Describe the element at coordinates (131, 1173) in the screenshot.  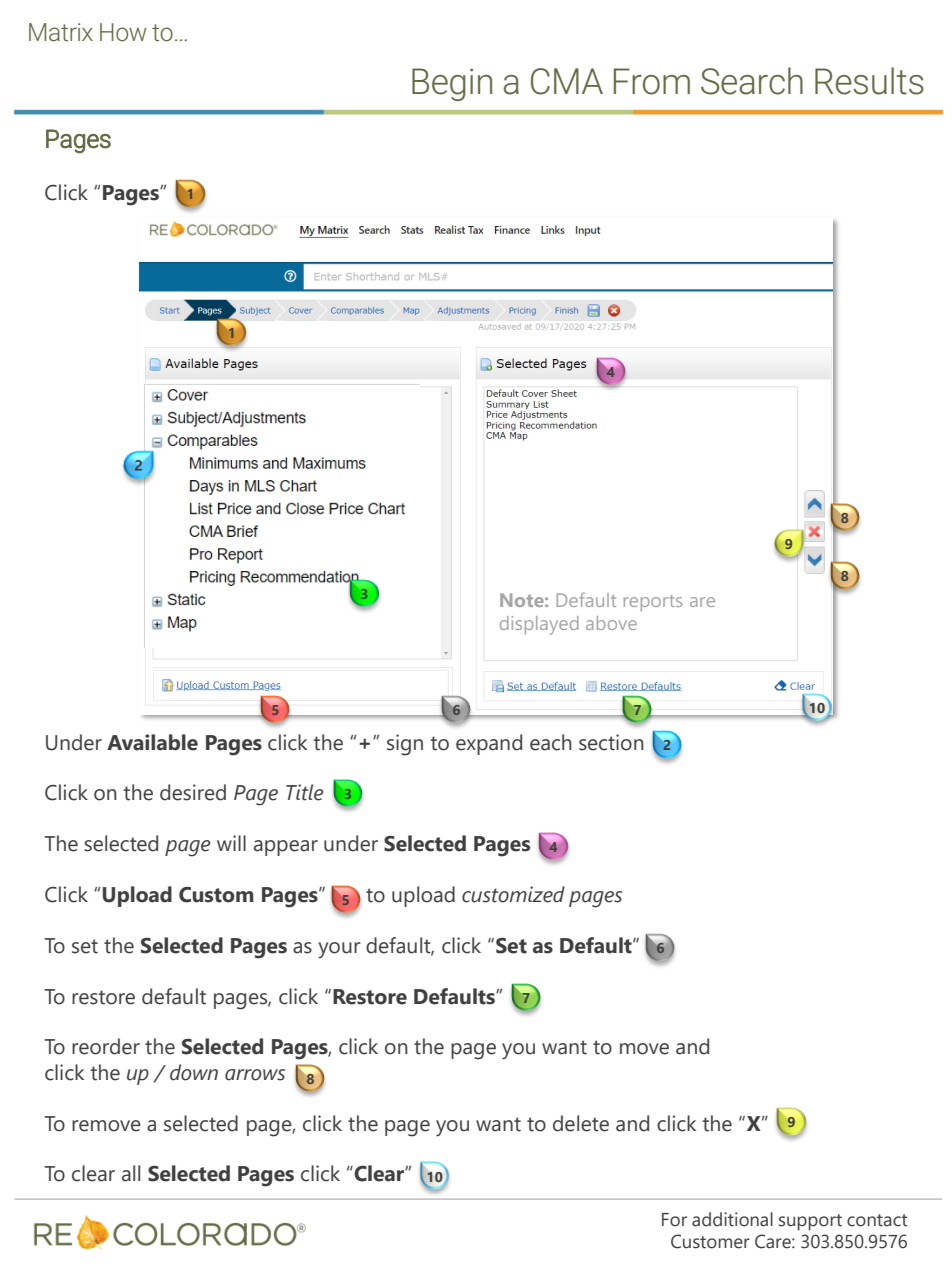
I see `all` at that location.
